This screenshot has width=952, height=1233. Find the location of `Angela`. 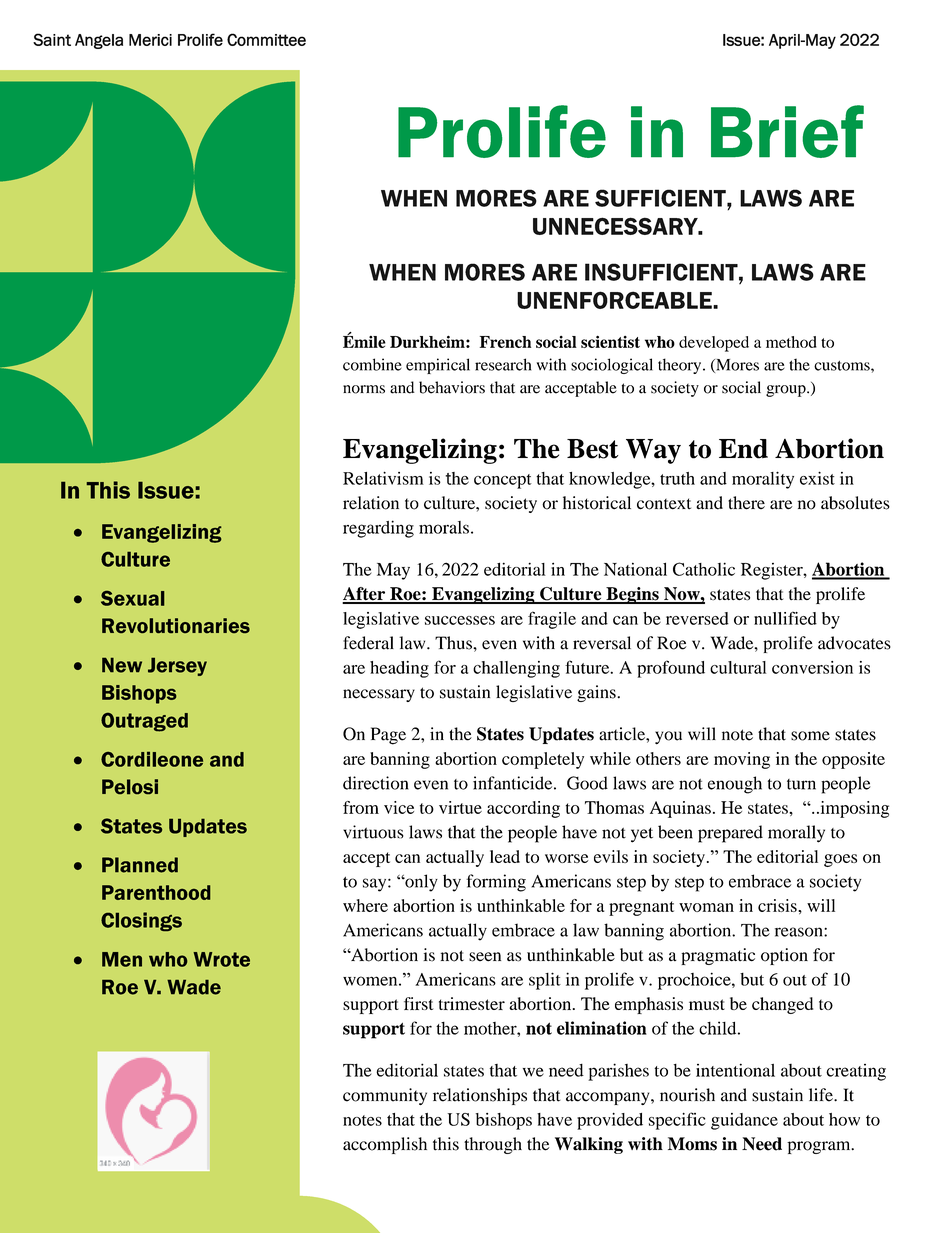

Angela is located at coordinates (99, 41).
